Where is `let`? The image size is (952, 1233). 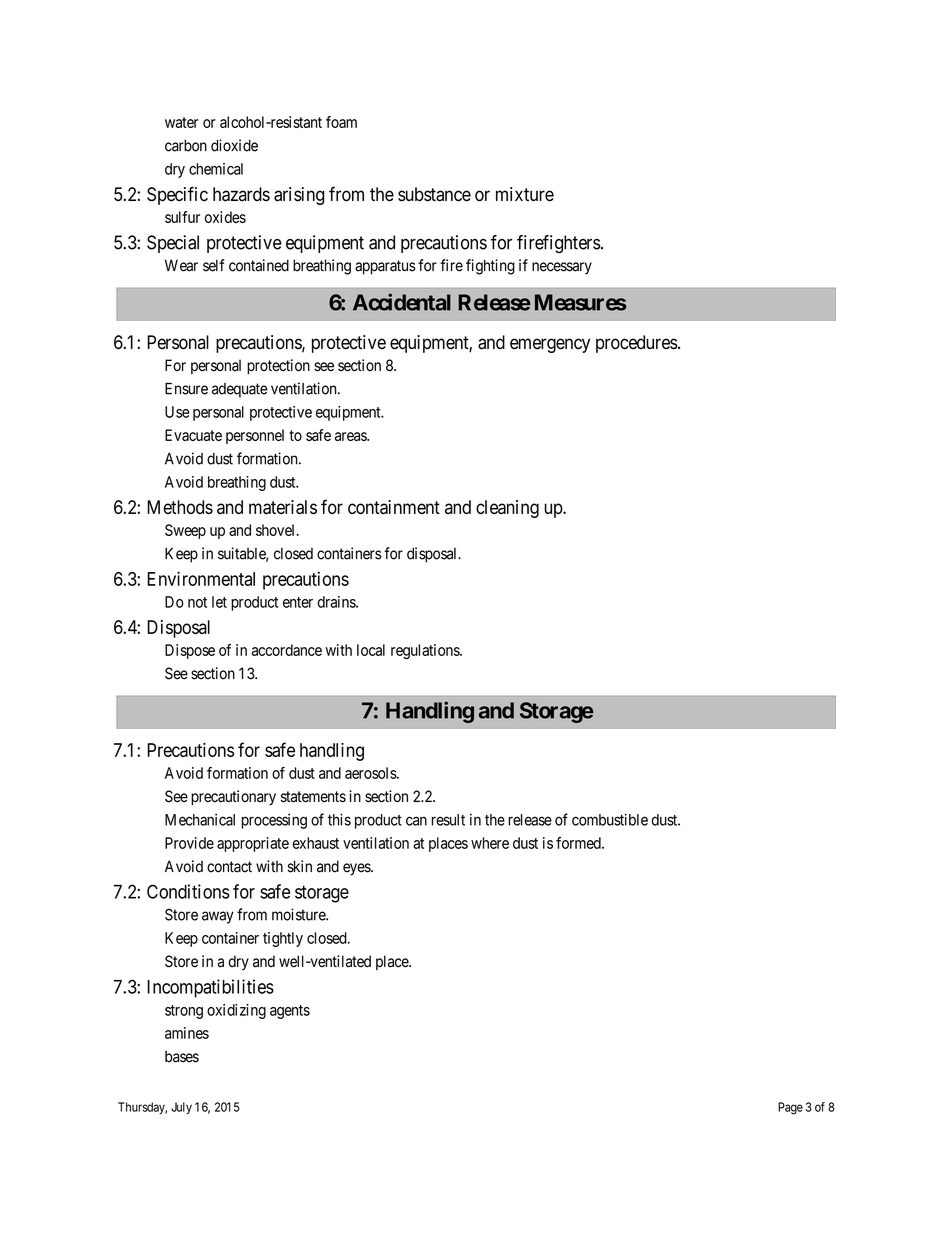
let is located at coordinates (219, 602).
